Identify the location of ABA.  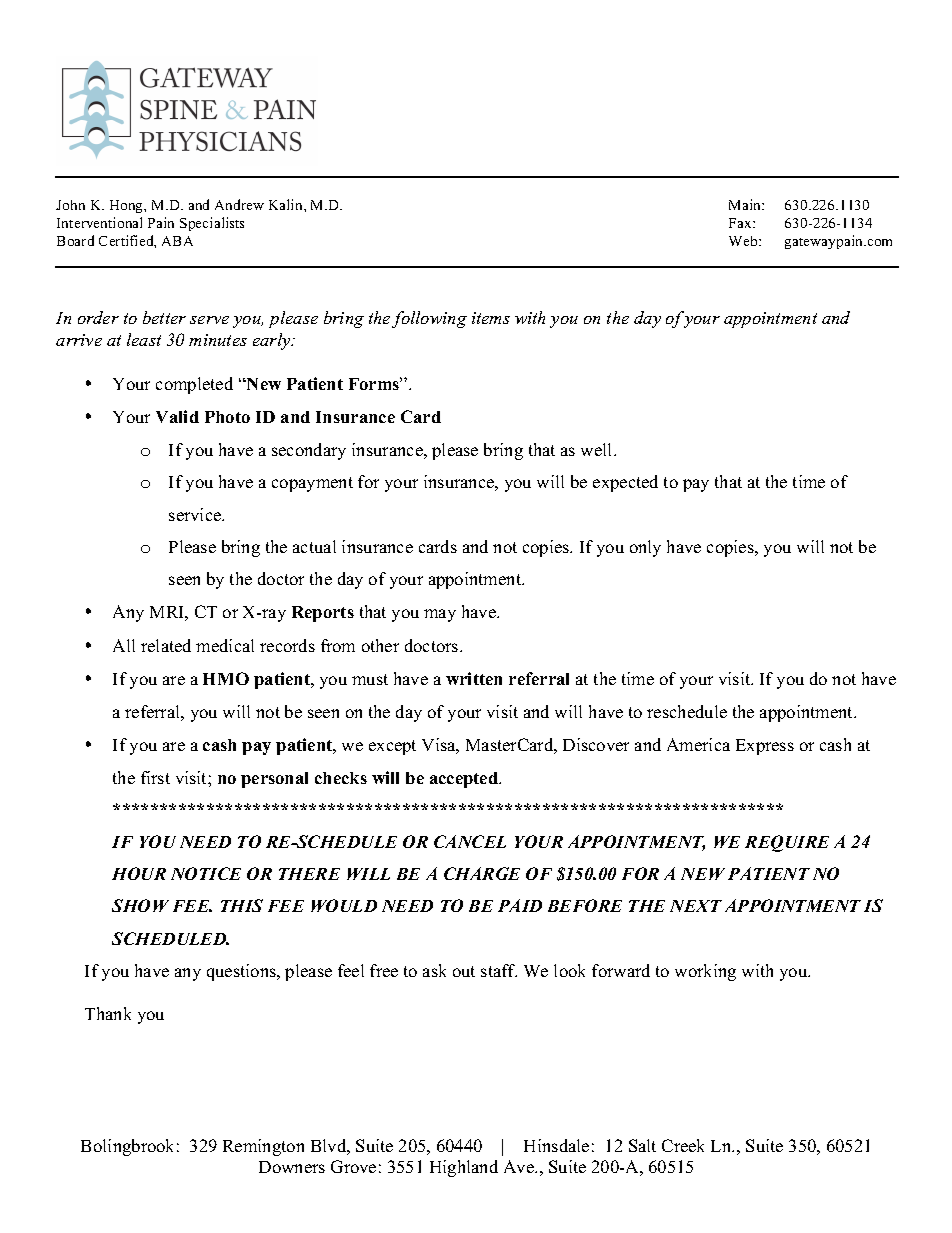
(177, 241).
